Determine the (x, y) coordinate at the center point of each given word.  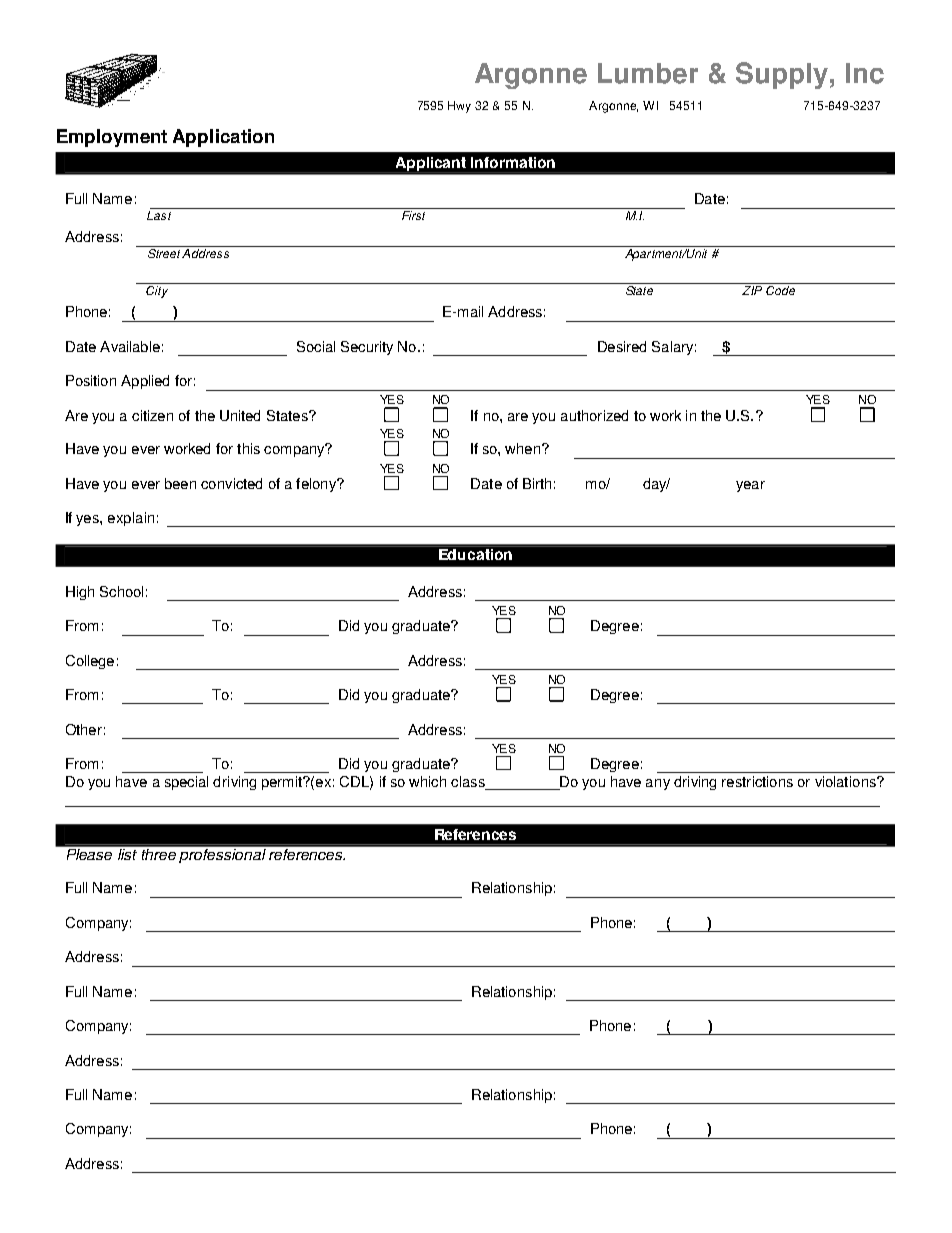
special (186, 783)
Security (367, 348)
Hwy (459, 107)
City (157, 292)
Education (475, 554)
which (427, 781)
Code (780, 290)
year (750, 486)
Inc (865, 73)
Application (223, 138)
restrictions (757, 781)
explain (131, 519)
